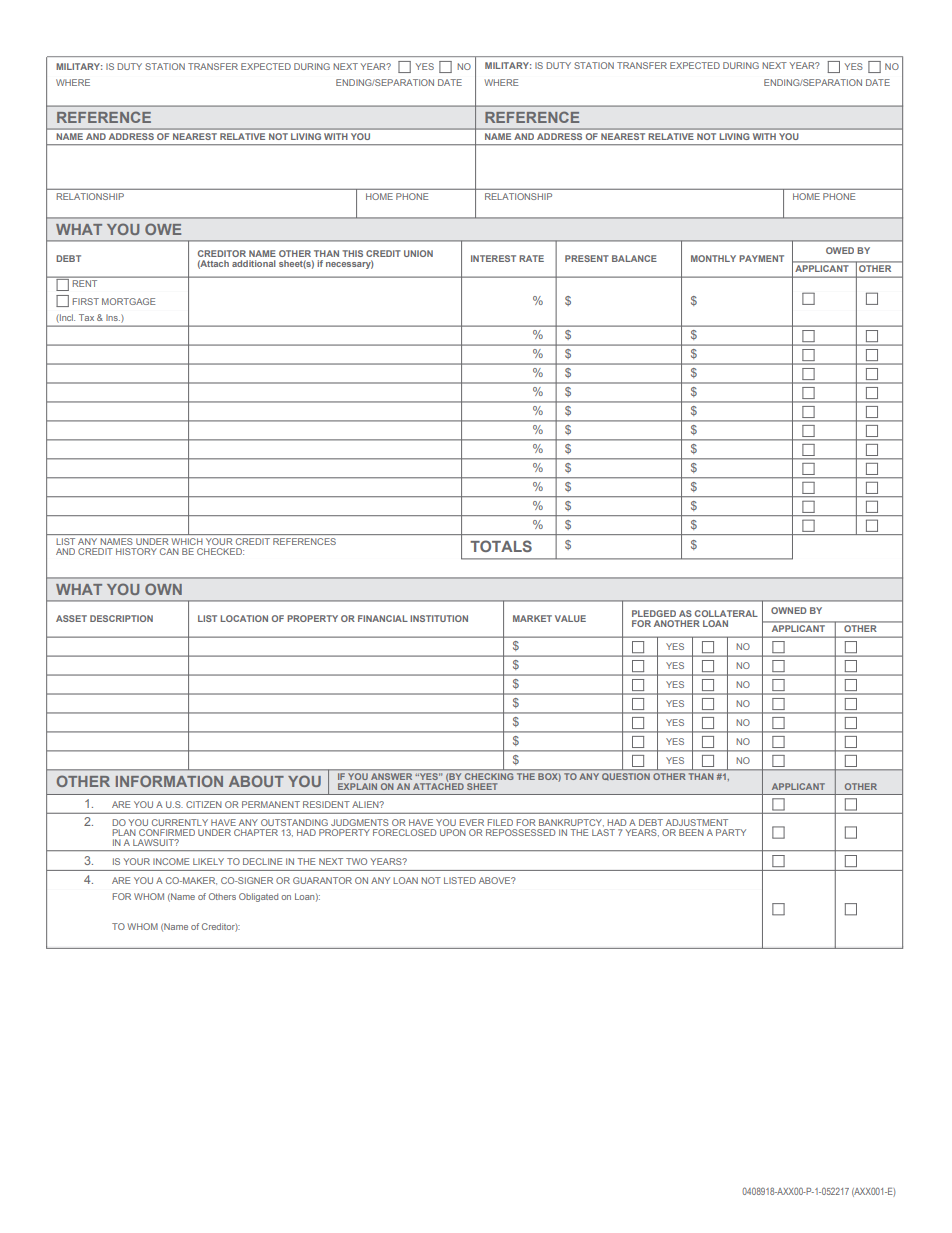  What do you see at coordinates (128, 301) in the screenshot?
I see `MORTGAGE` at bounding box center [128, 301].
